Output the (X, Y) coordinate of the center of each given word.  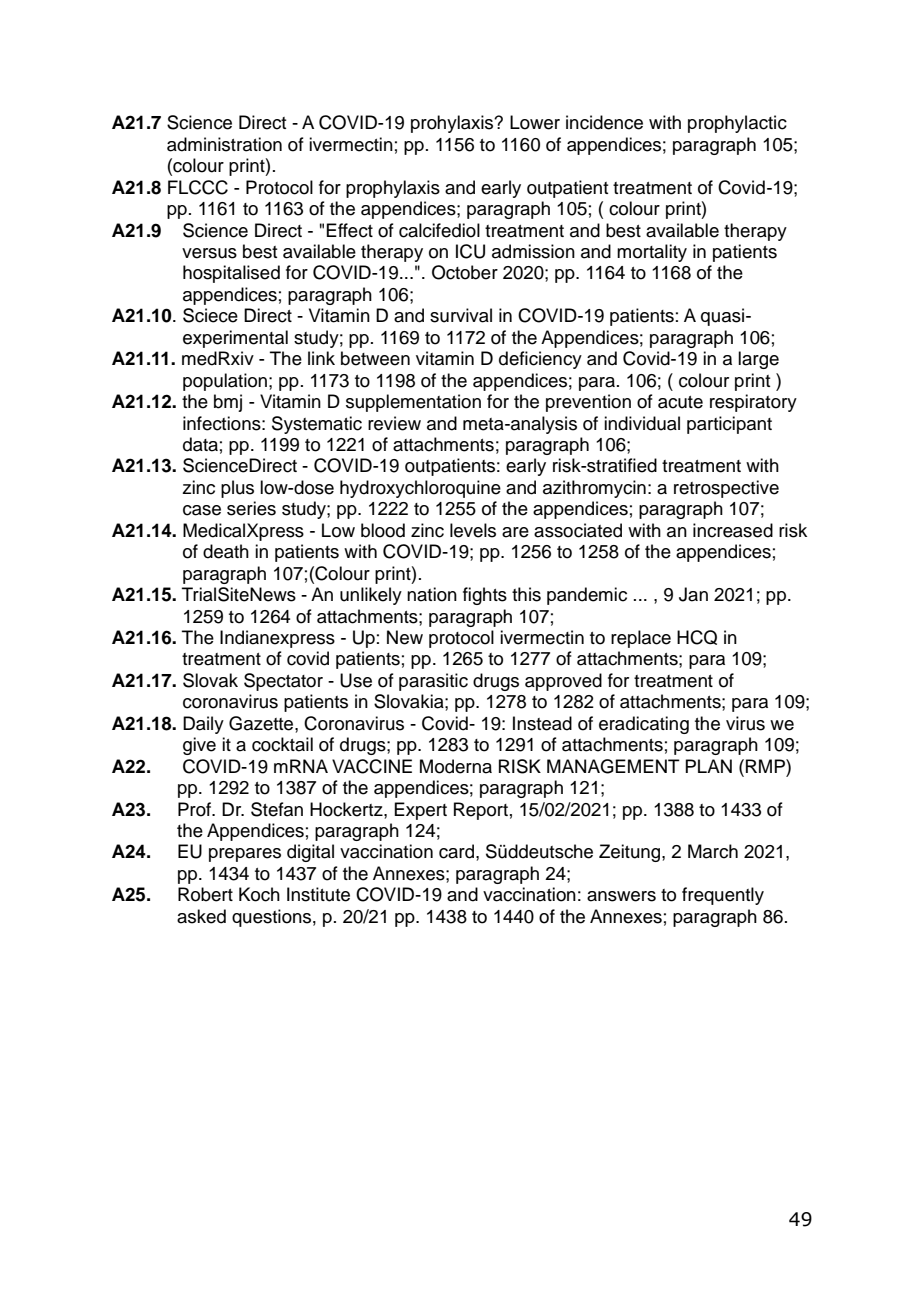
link (321, 358)
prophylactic (737, 124)
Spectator (283, 682)
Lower (535, 122)
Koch (259, 894)
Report (481, 811)
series (251, 508)
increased (733, 530)
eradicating (644, 725)
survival (461, 315)
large (758, 360)
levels (473, 530)
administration (224, 144)
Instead (542, 723)
